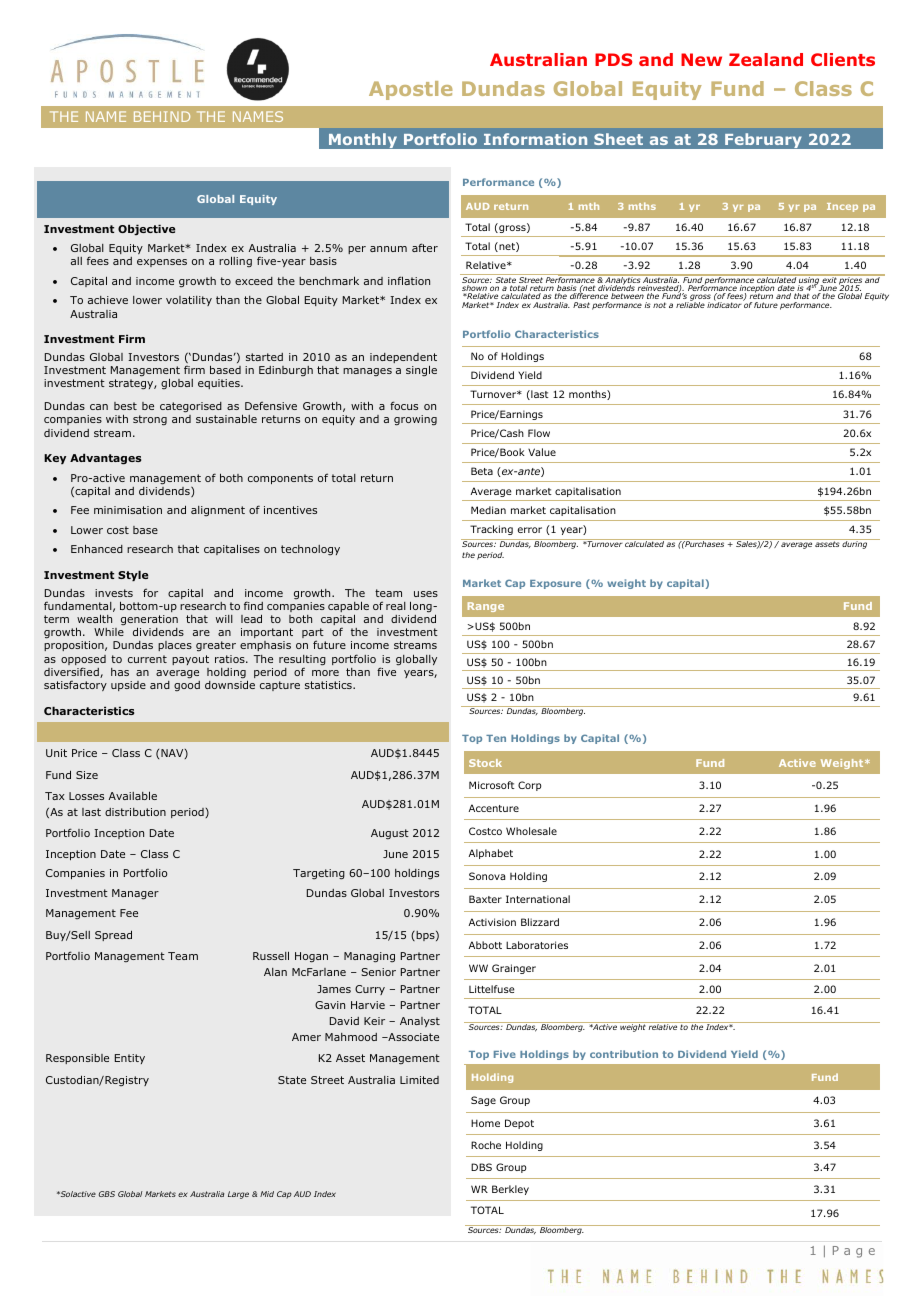  I want to click on New, so click(701, 59).
